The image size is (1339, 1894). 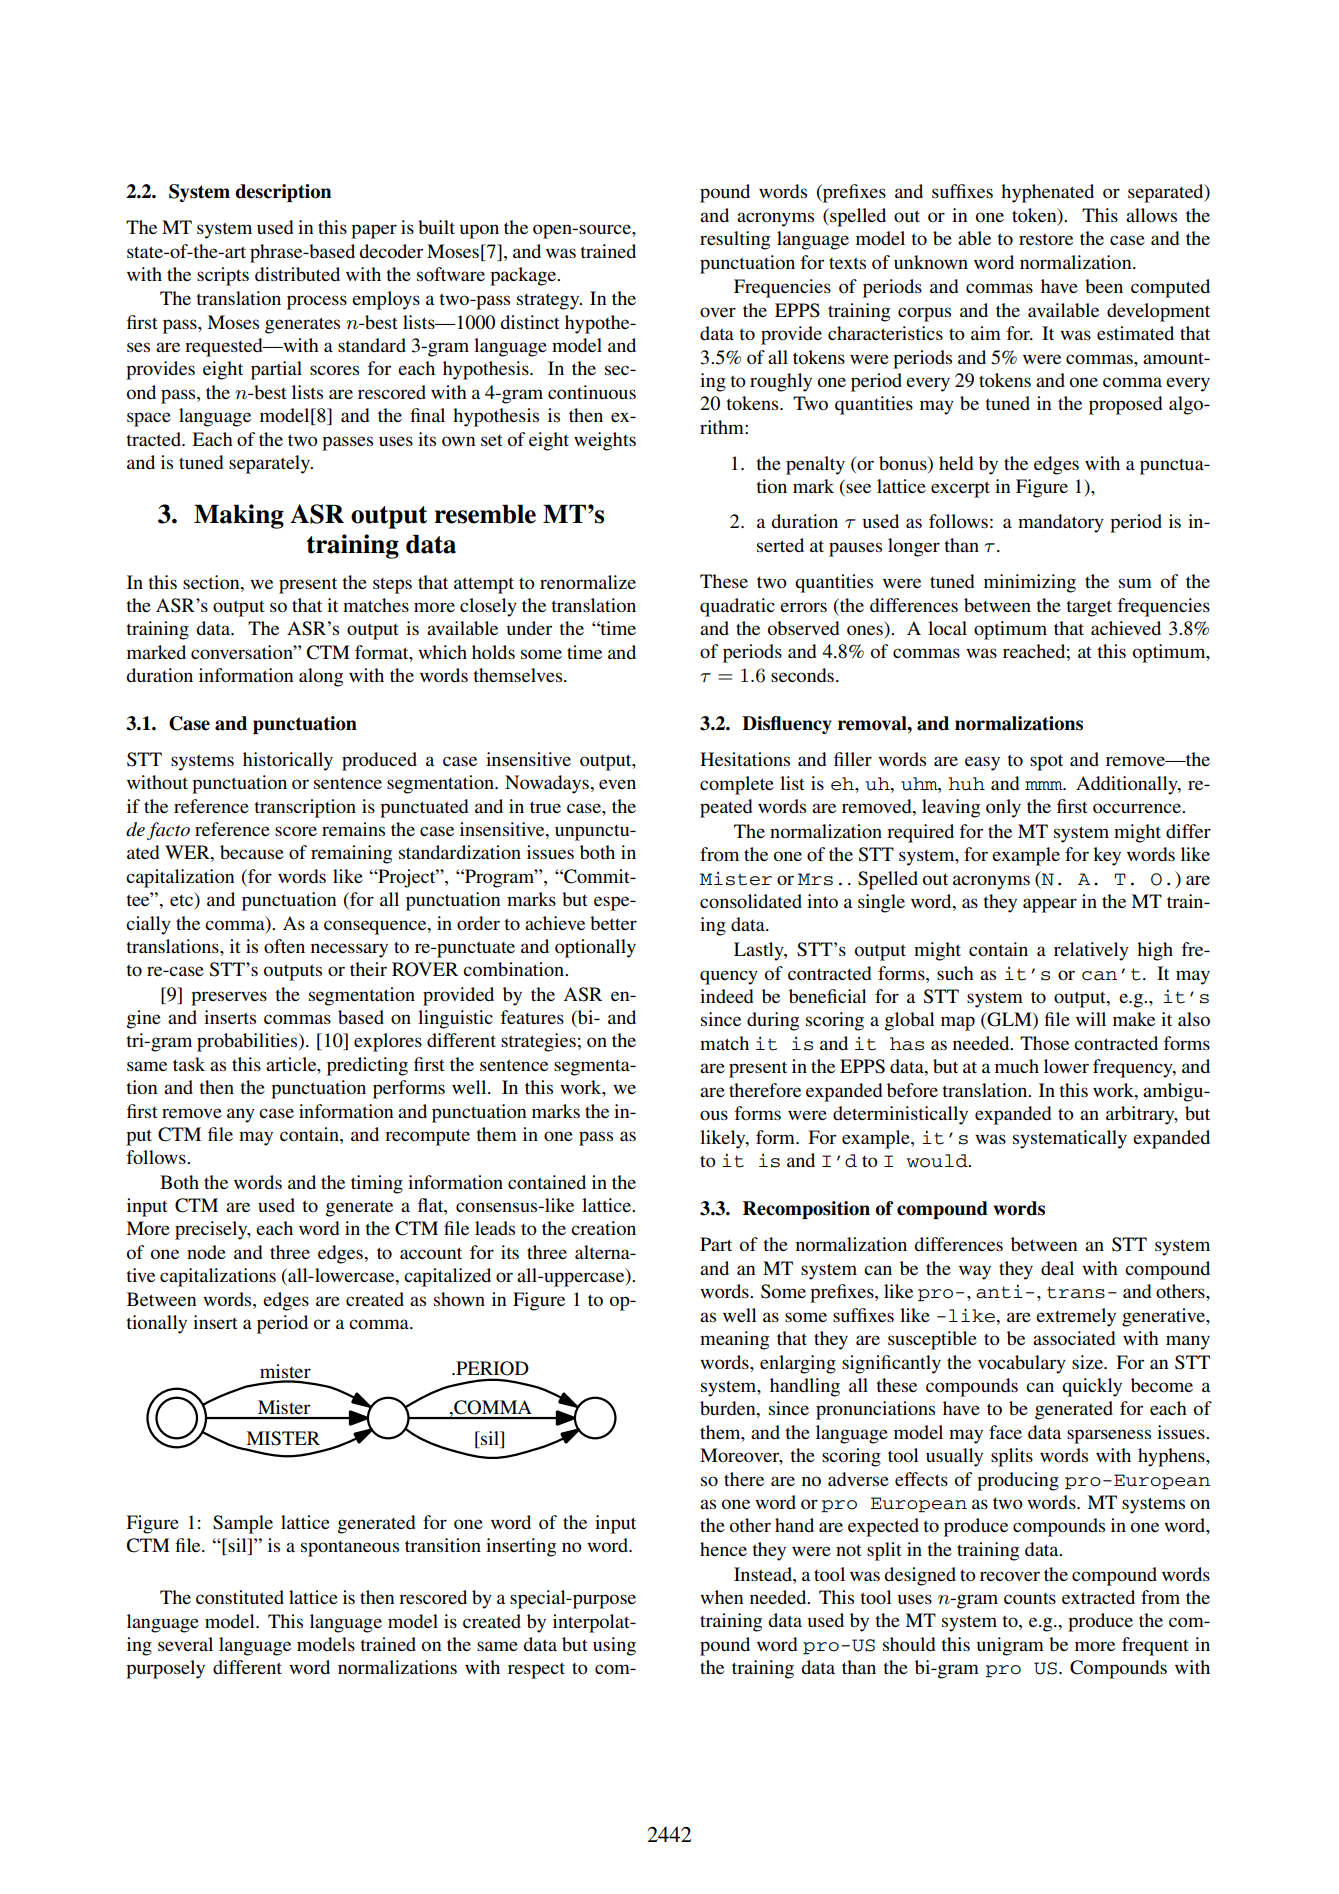 I want to click on restore, so click(x=1046, y=239).
